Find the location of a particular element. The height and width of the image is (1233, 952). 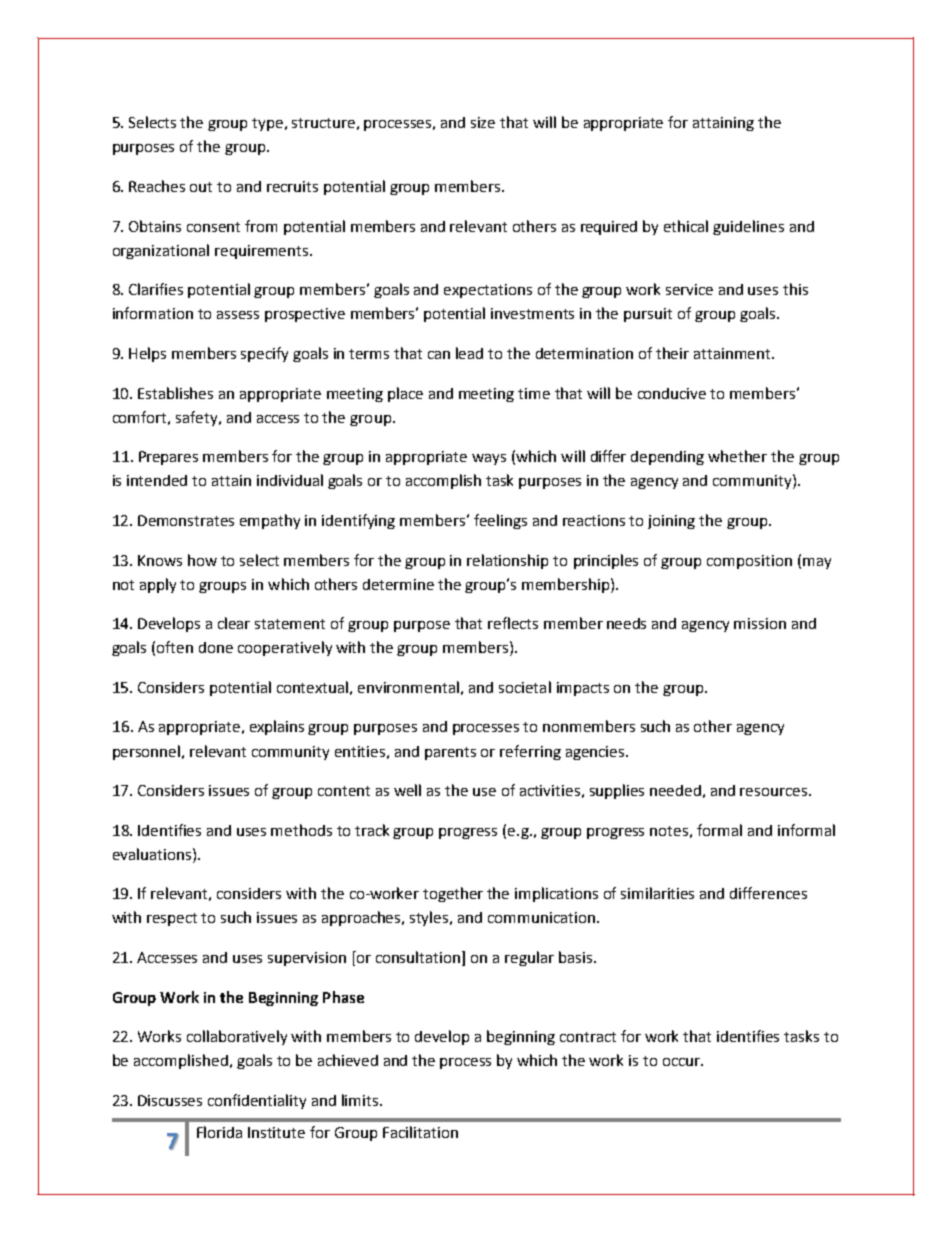

evaluations is located at coordinates (153, 854).
